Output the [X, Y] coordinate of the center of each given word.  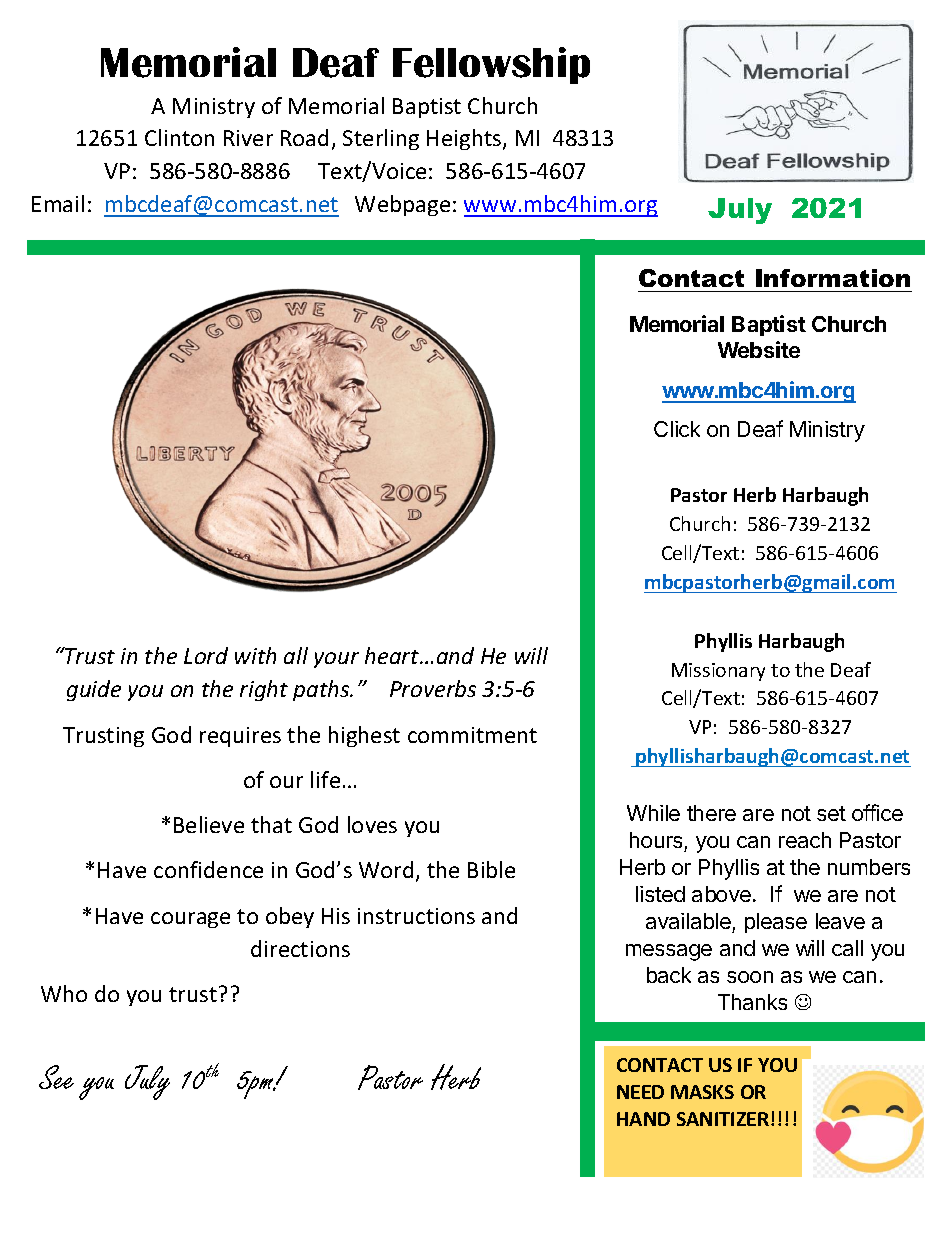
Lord [206, 655]
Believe [209, 824]
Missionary [718, 672]
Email [58, 203]
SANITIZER [724, 1119]
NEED [640, 1092]
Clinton [179, 137]
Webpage [402, 205]
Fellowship [491, 65]
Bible [491, 869]
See [56, 1077]
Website [759, 349]
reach [805, 840]
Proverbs [433, 688]
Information [833, 278]
